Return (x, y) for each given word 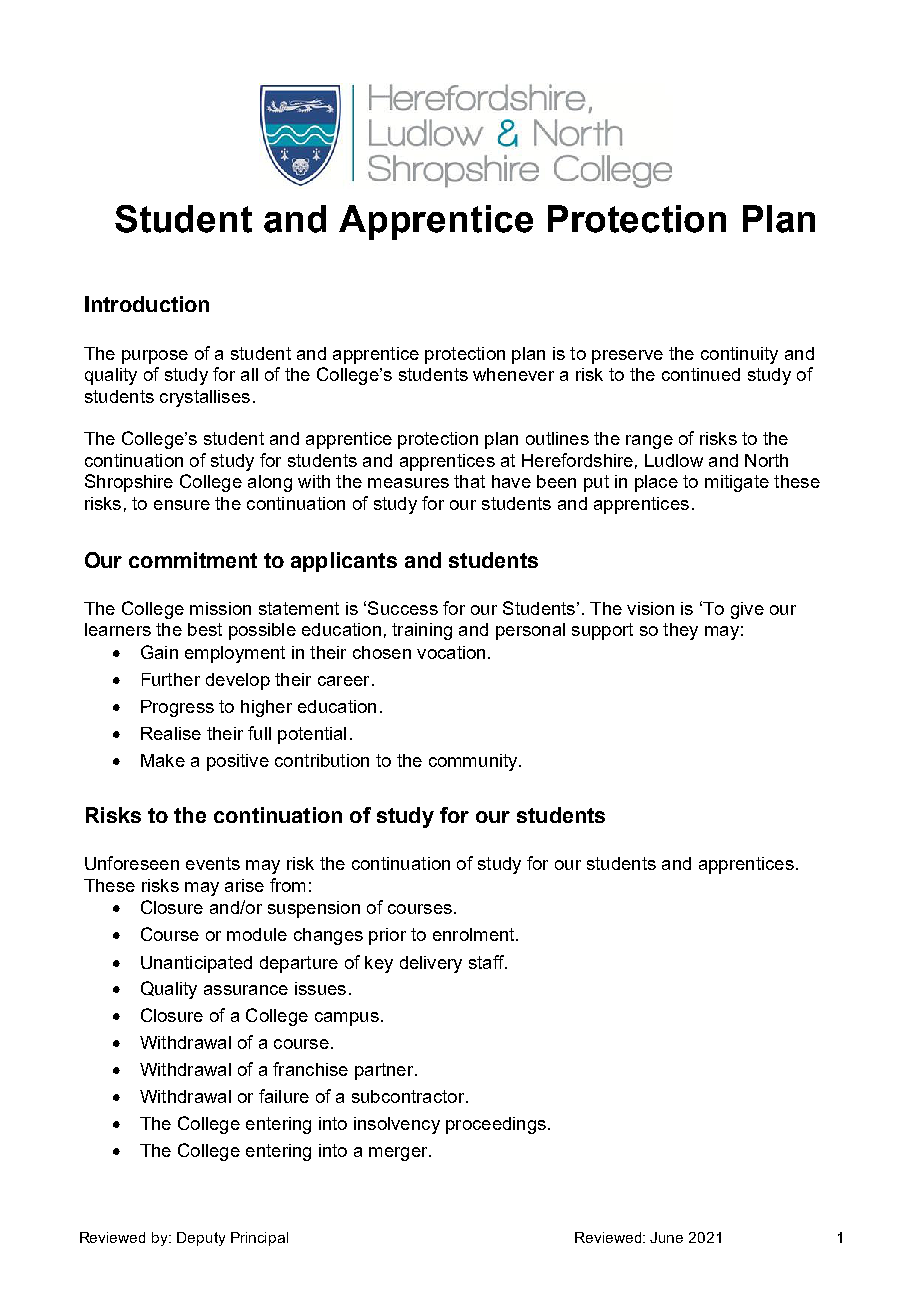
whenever (513, 374)
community (474, 762)
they (680, 631)
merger (399, 1154)
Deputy (201, 1239)
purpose (155, 357)
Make (163, 760)
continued (701, 374)
